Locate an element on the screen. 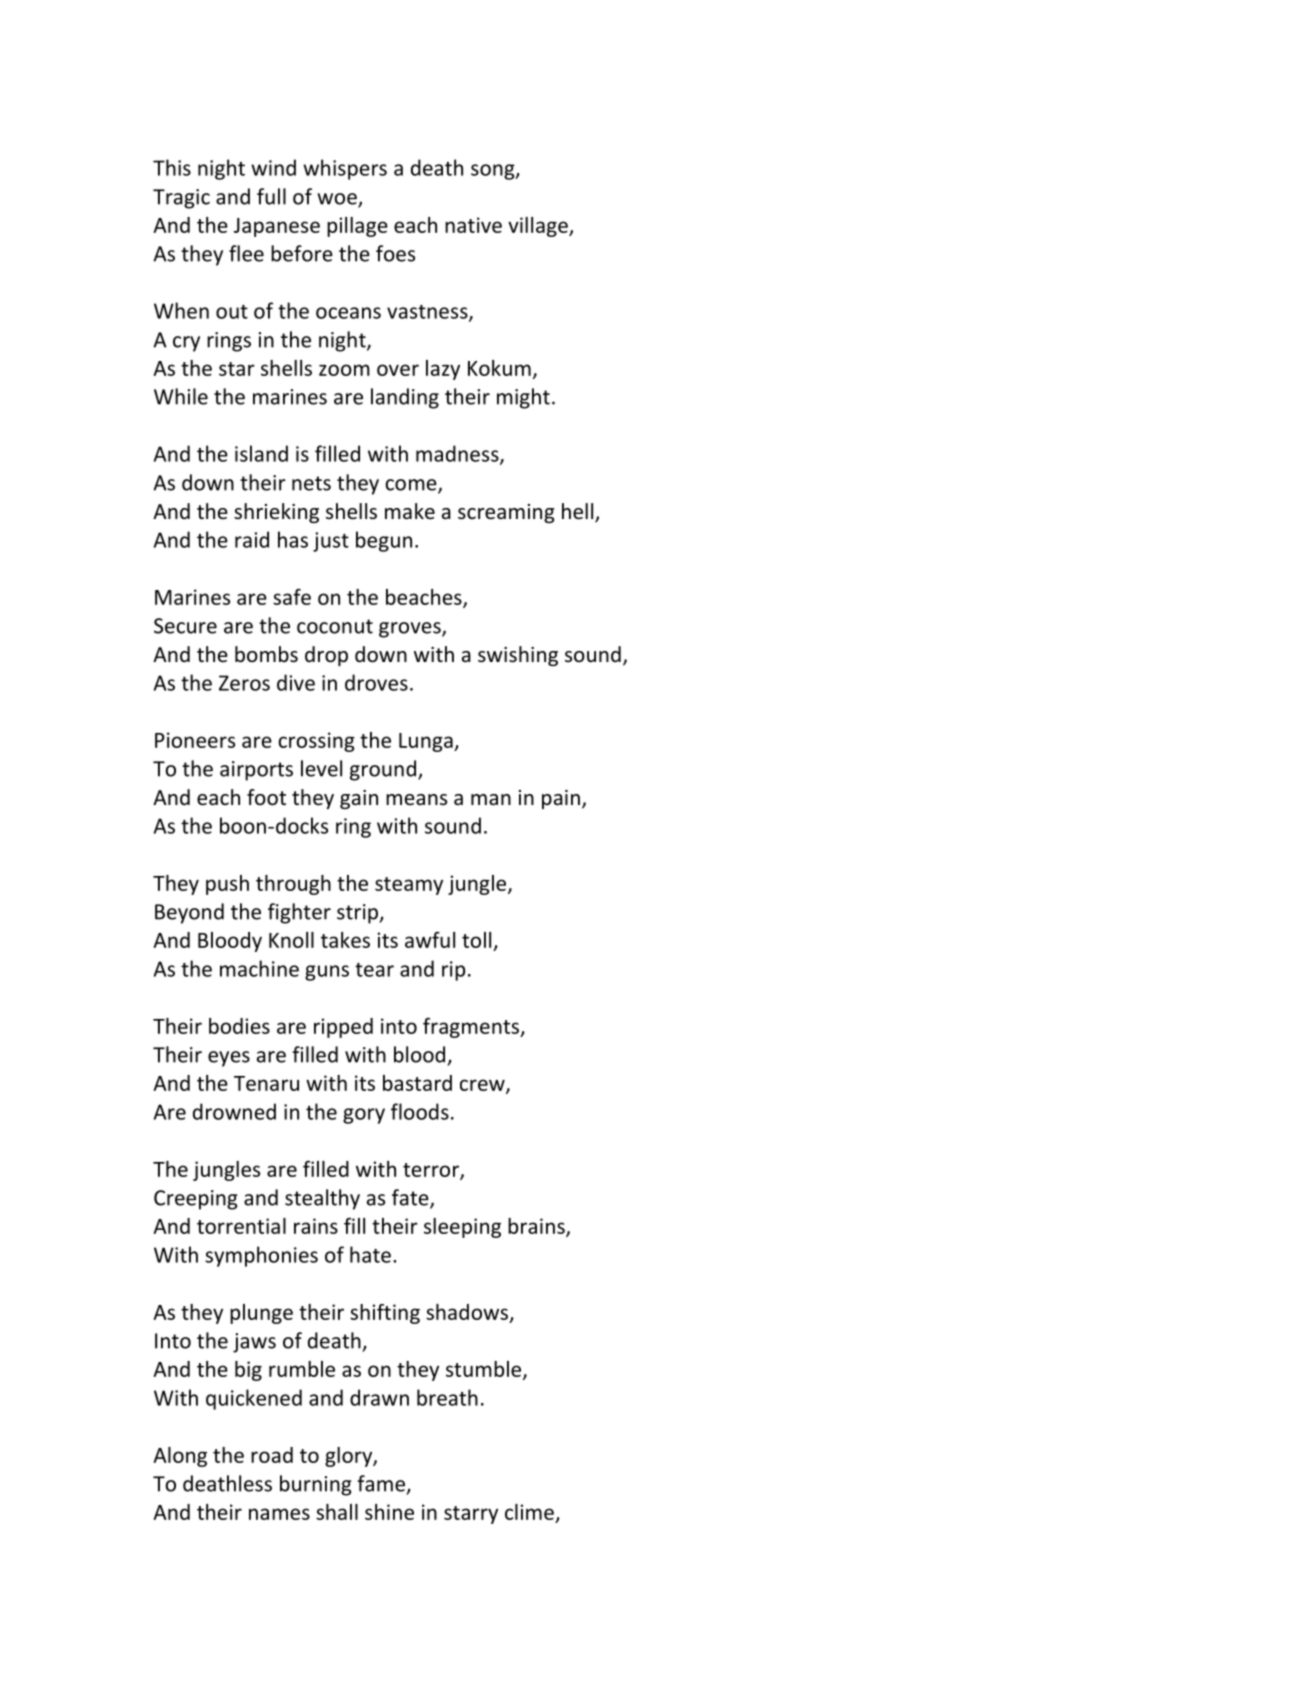  island is located at coordinates (261, 453).
